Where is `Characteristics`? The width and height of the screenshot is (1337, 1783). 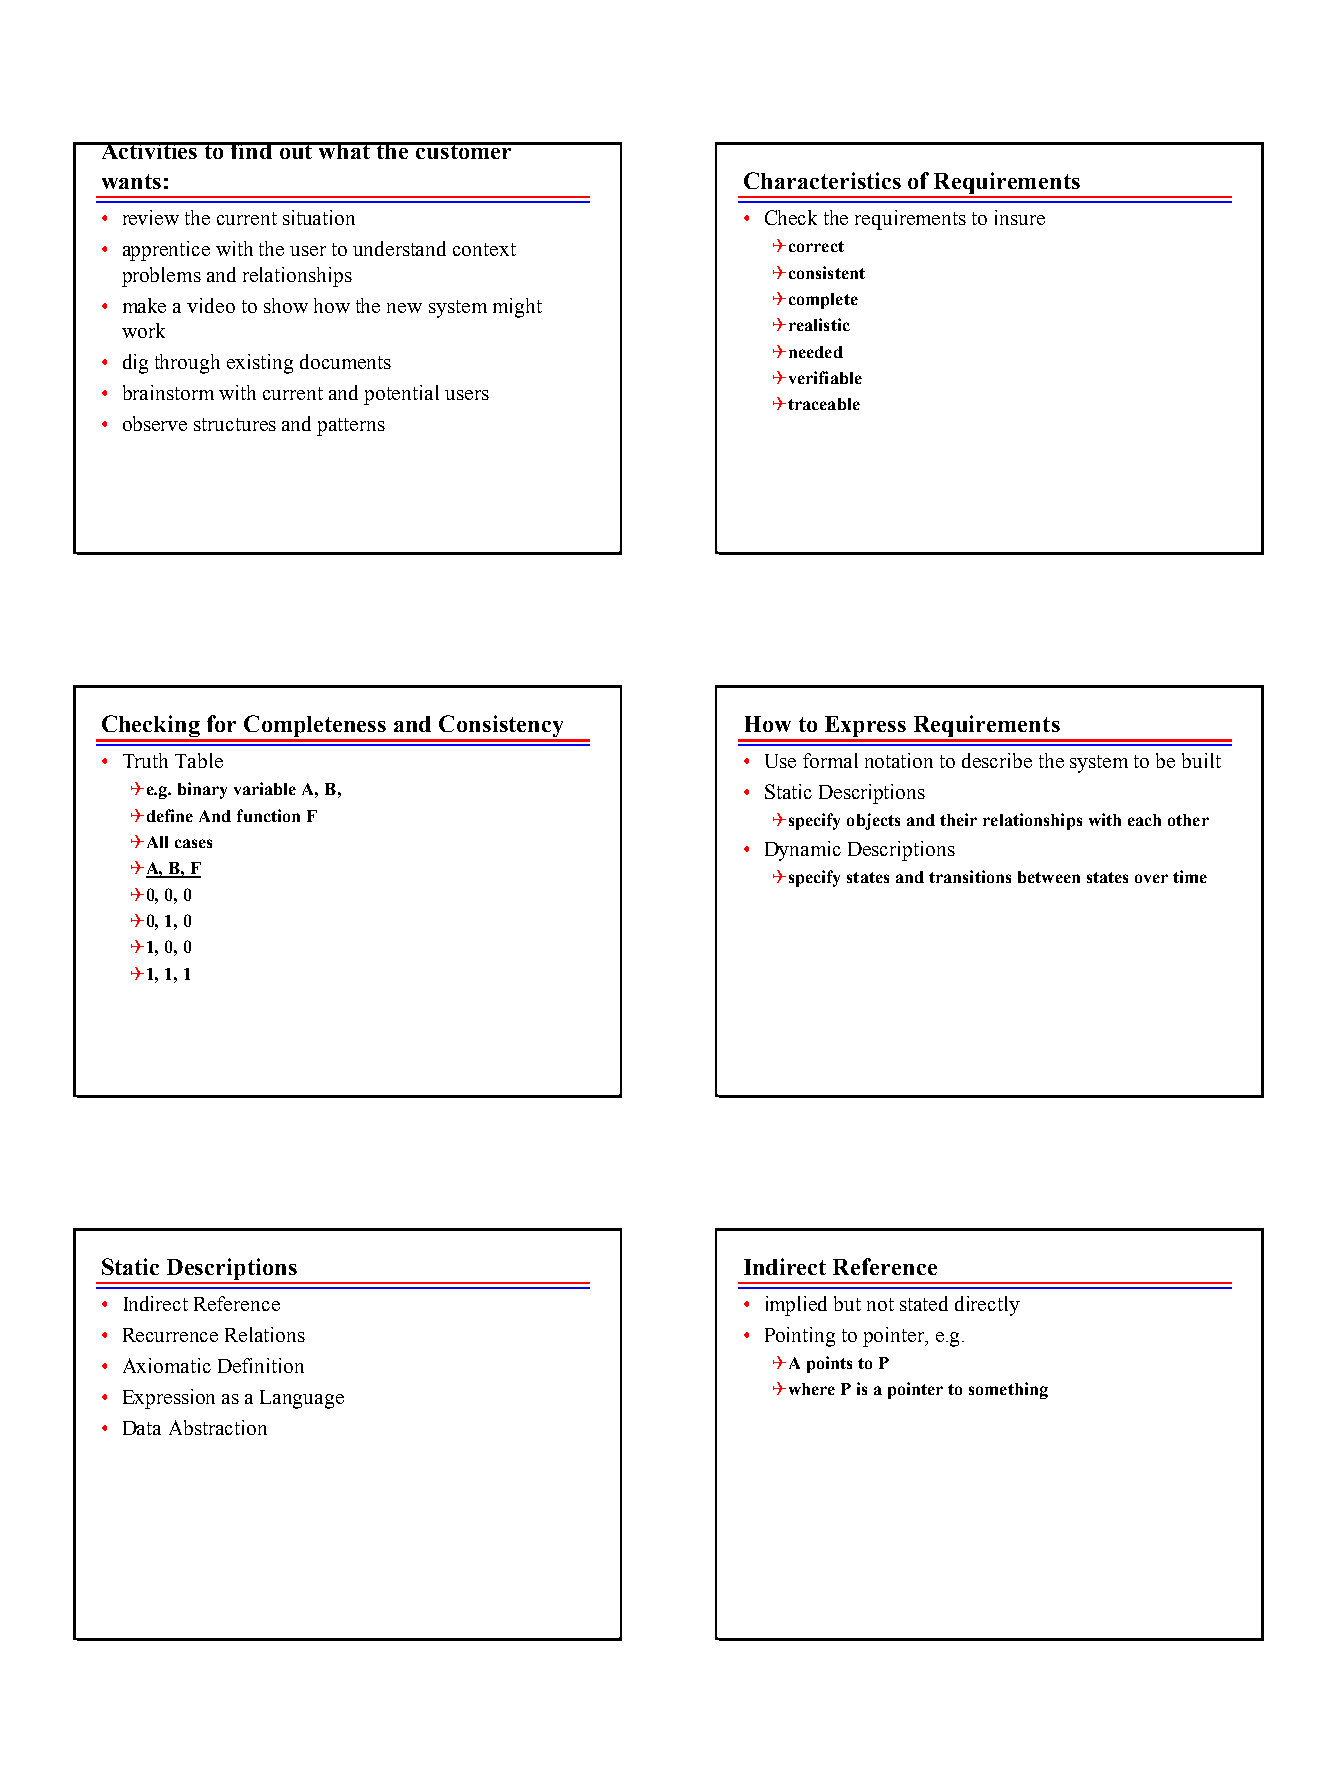 Characteristics is located at coordinates (822, 180).
